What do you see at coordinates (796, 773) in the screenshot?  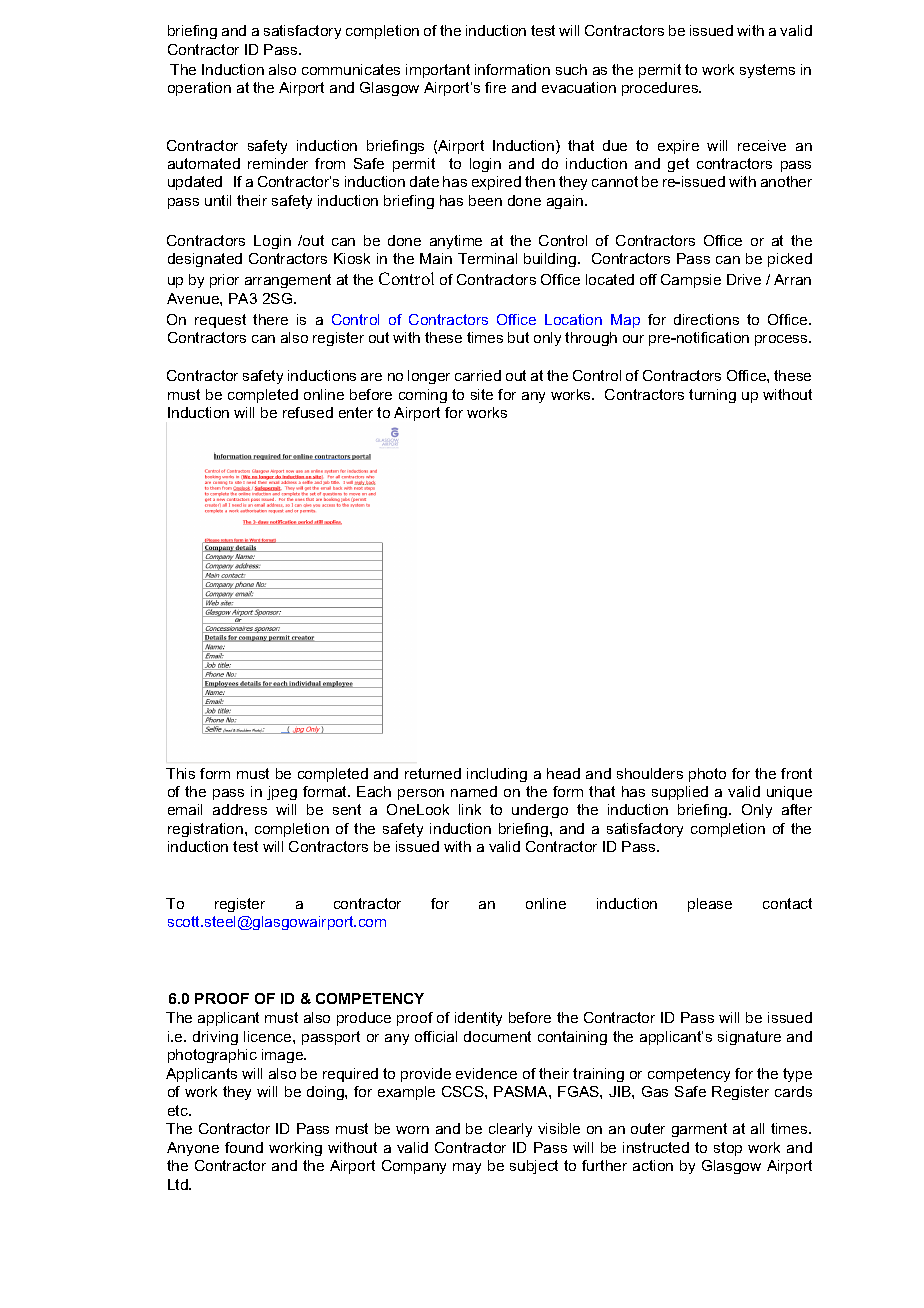 I see `front` at bounding box center [796, 773].
